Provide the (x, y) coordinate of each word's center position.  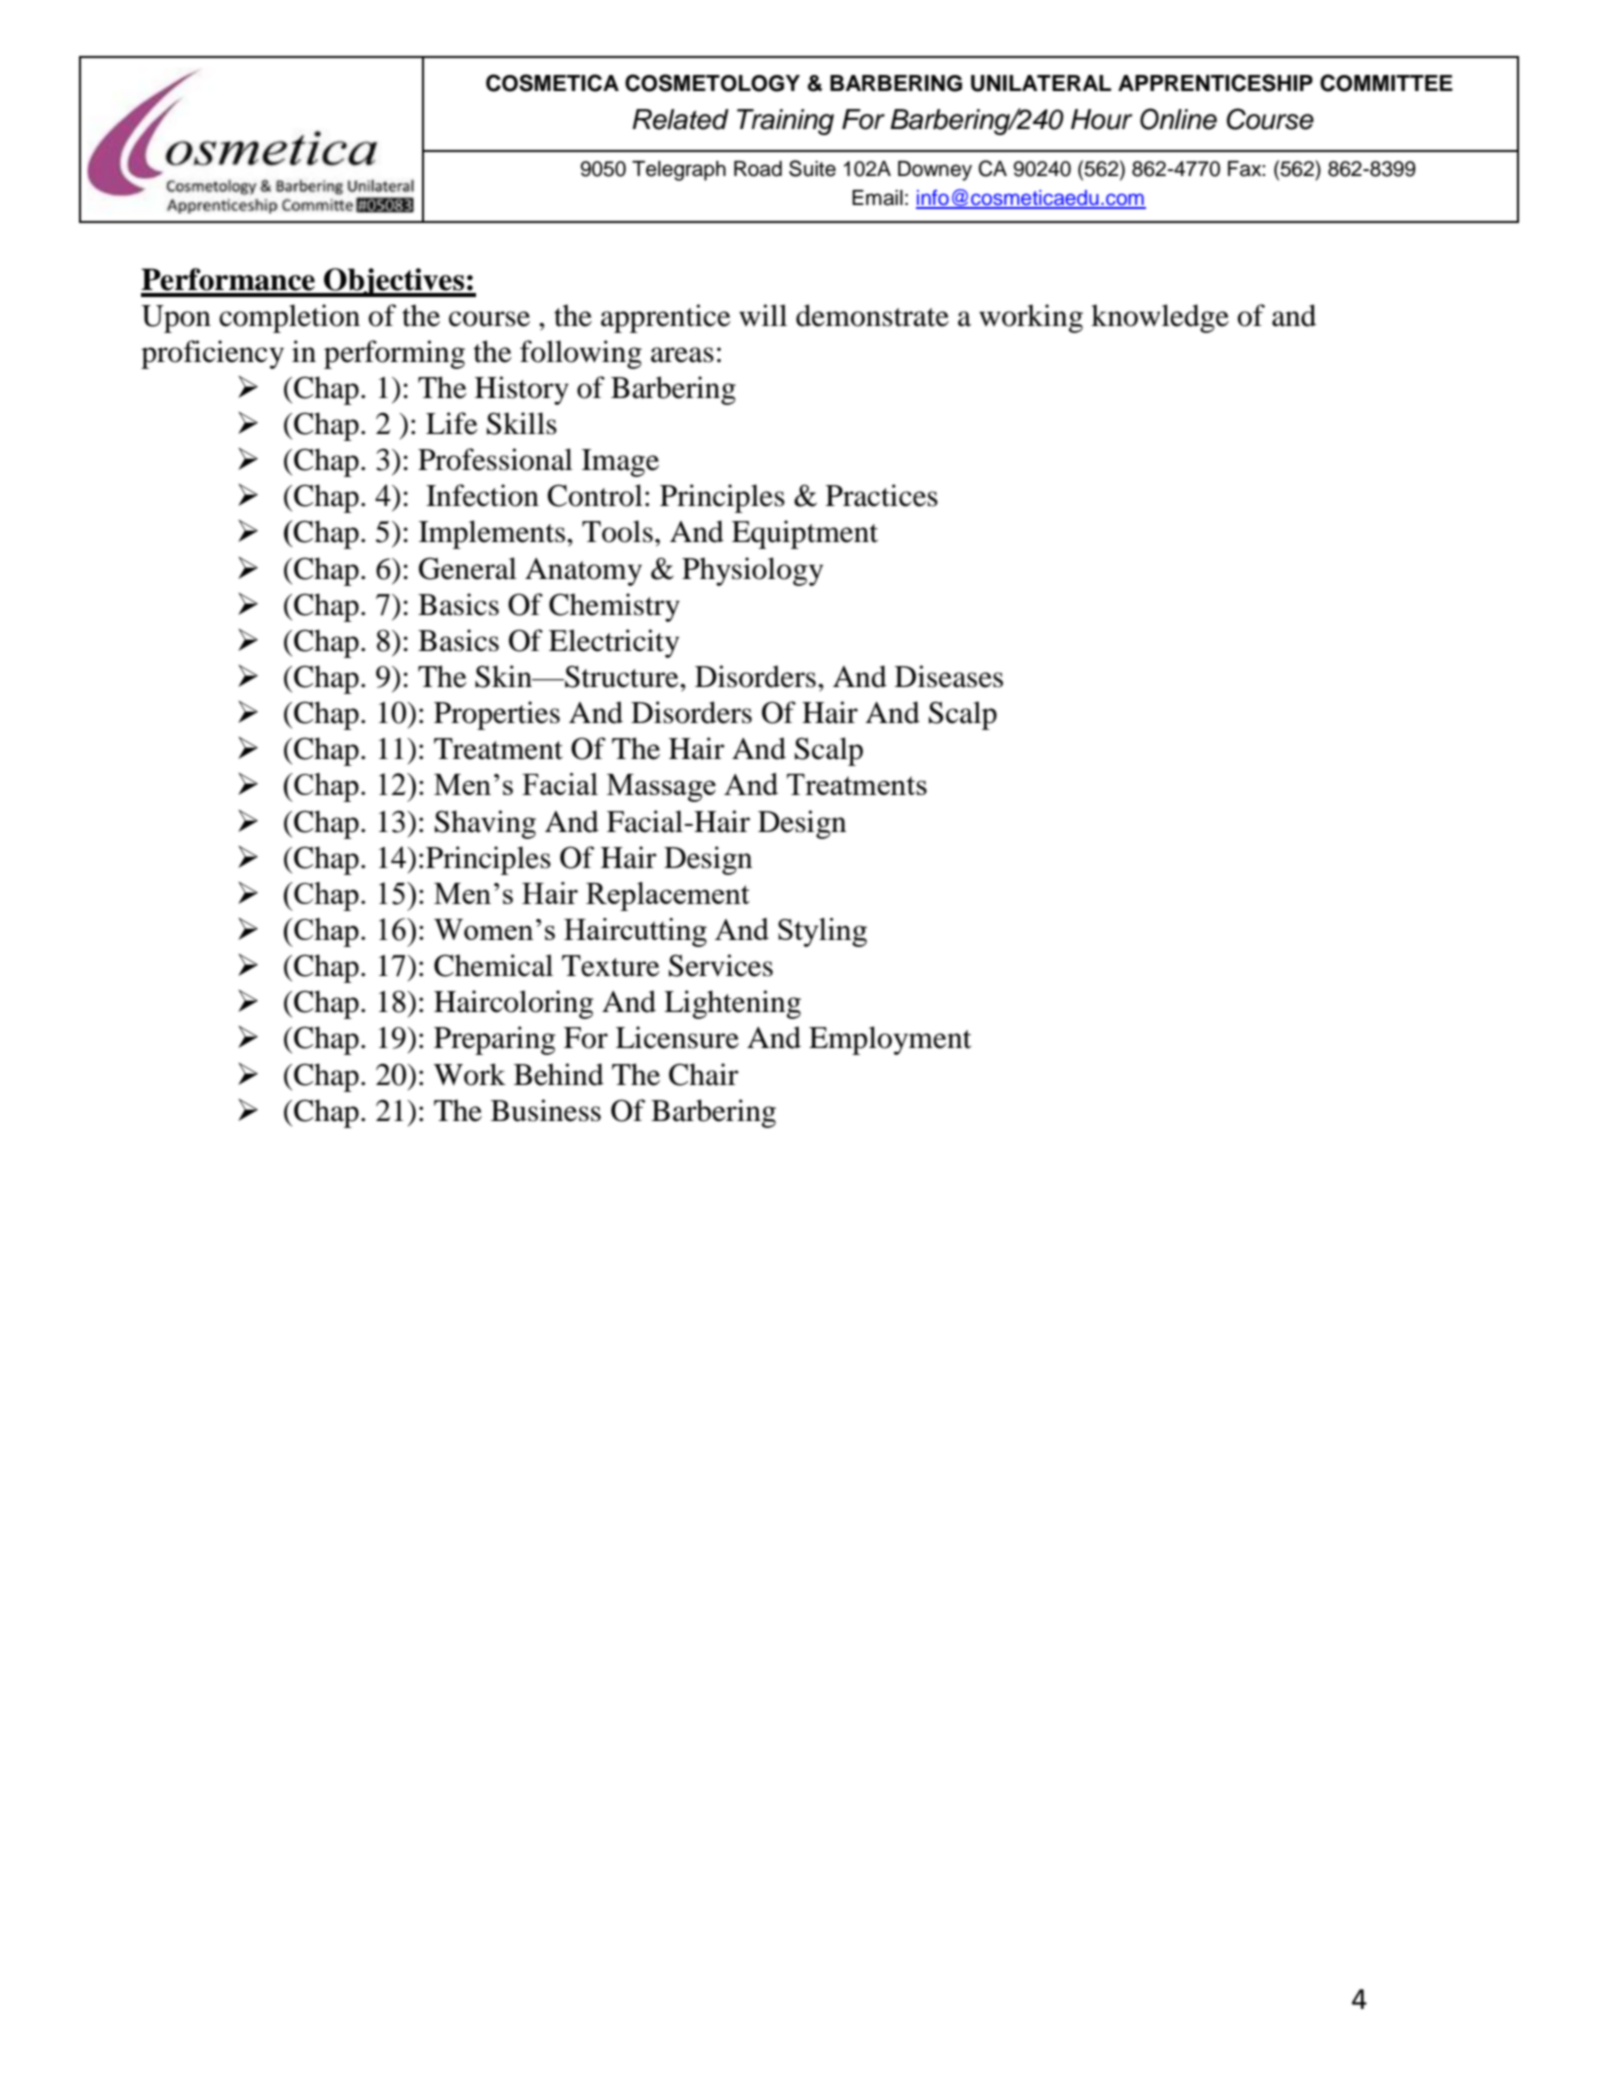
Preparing (494, 1040)
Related (680, 119)
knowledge (1160, 318)
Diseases (949, 676)
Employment (890, 1040)
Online (1178, 119)
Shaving (485, 824)
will (763, 315)
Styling (822, 932)
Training (785, 122)
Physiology (752, 571)
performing (394, 354)
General (468, 568)
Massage (661, 788)
